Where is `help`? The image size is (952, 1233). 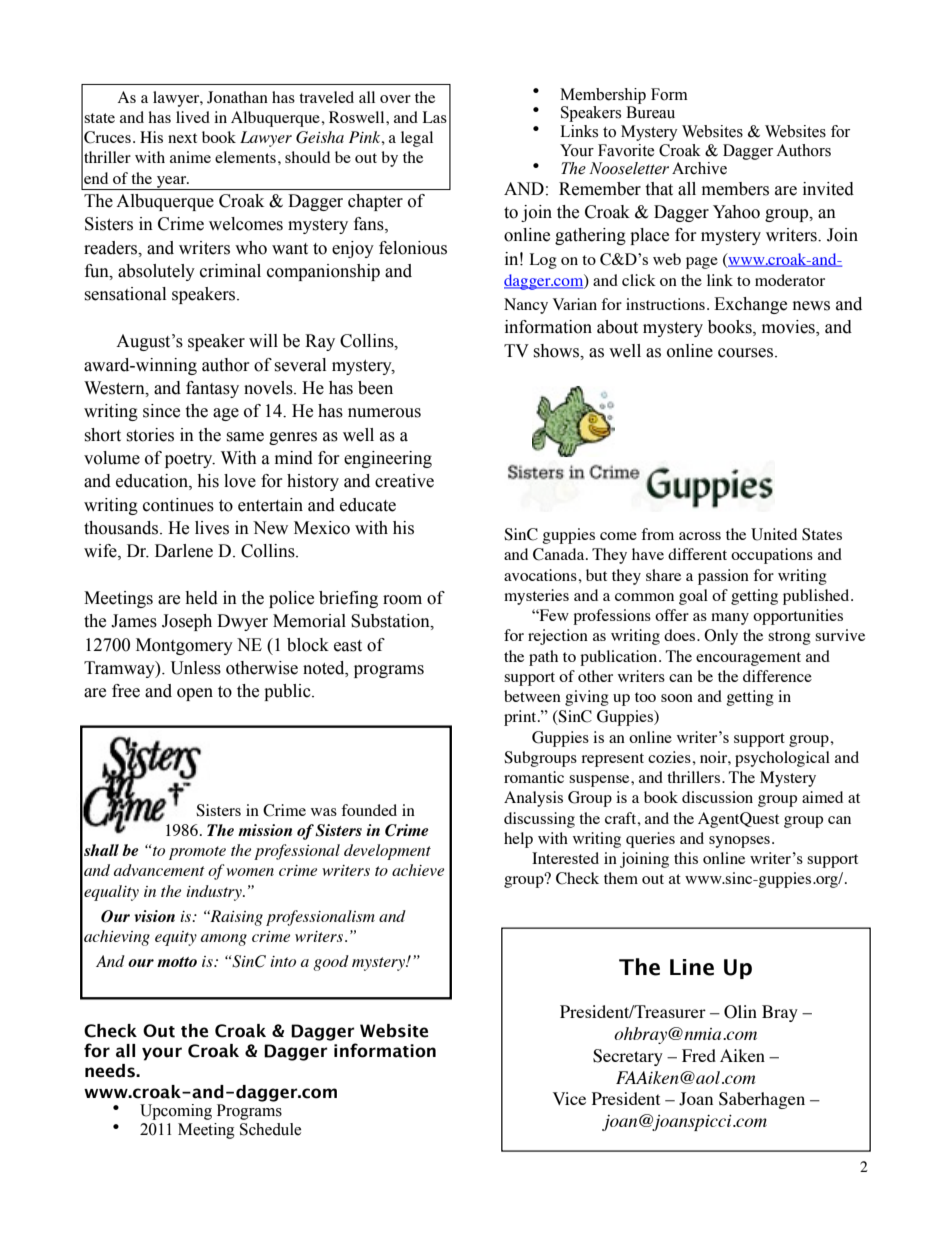
help is located at coordinates (518, 840).
